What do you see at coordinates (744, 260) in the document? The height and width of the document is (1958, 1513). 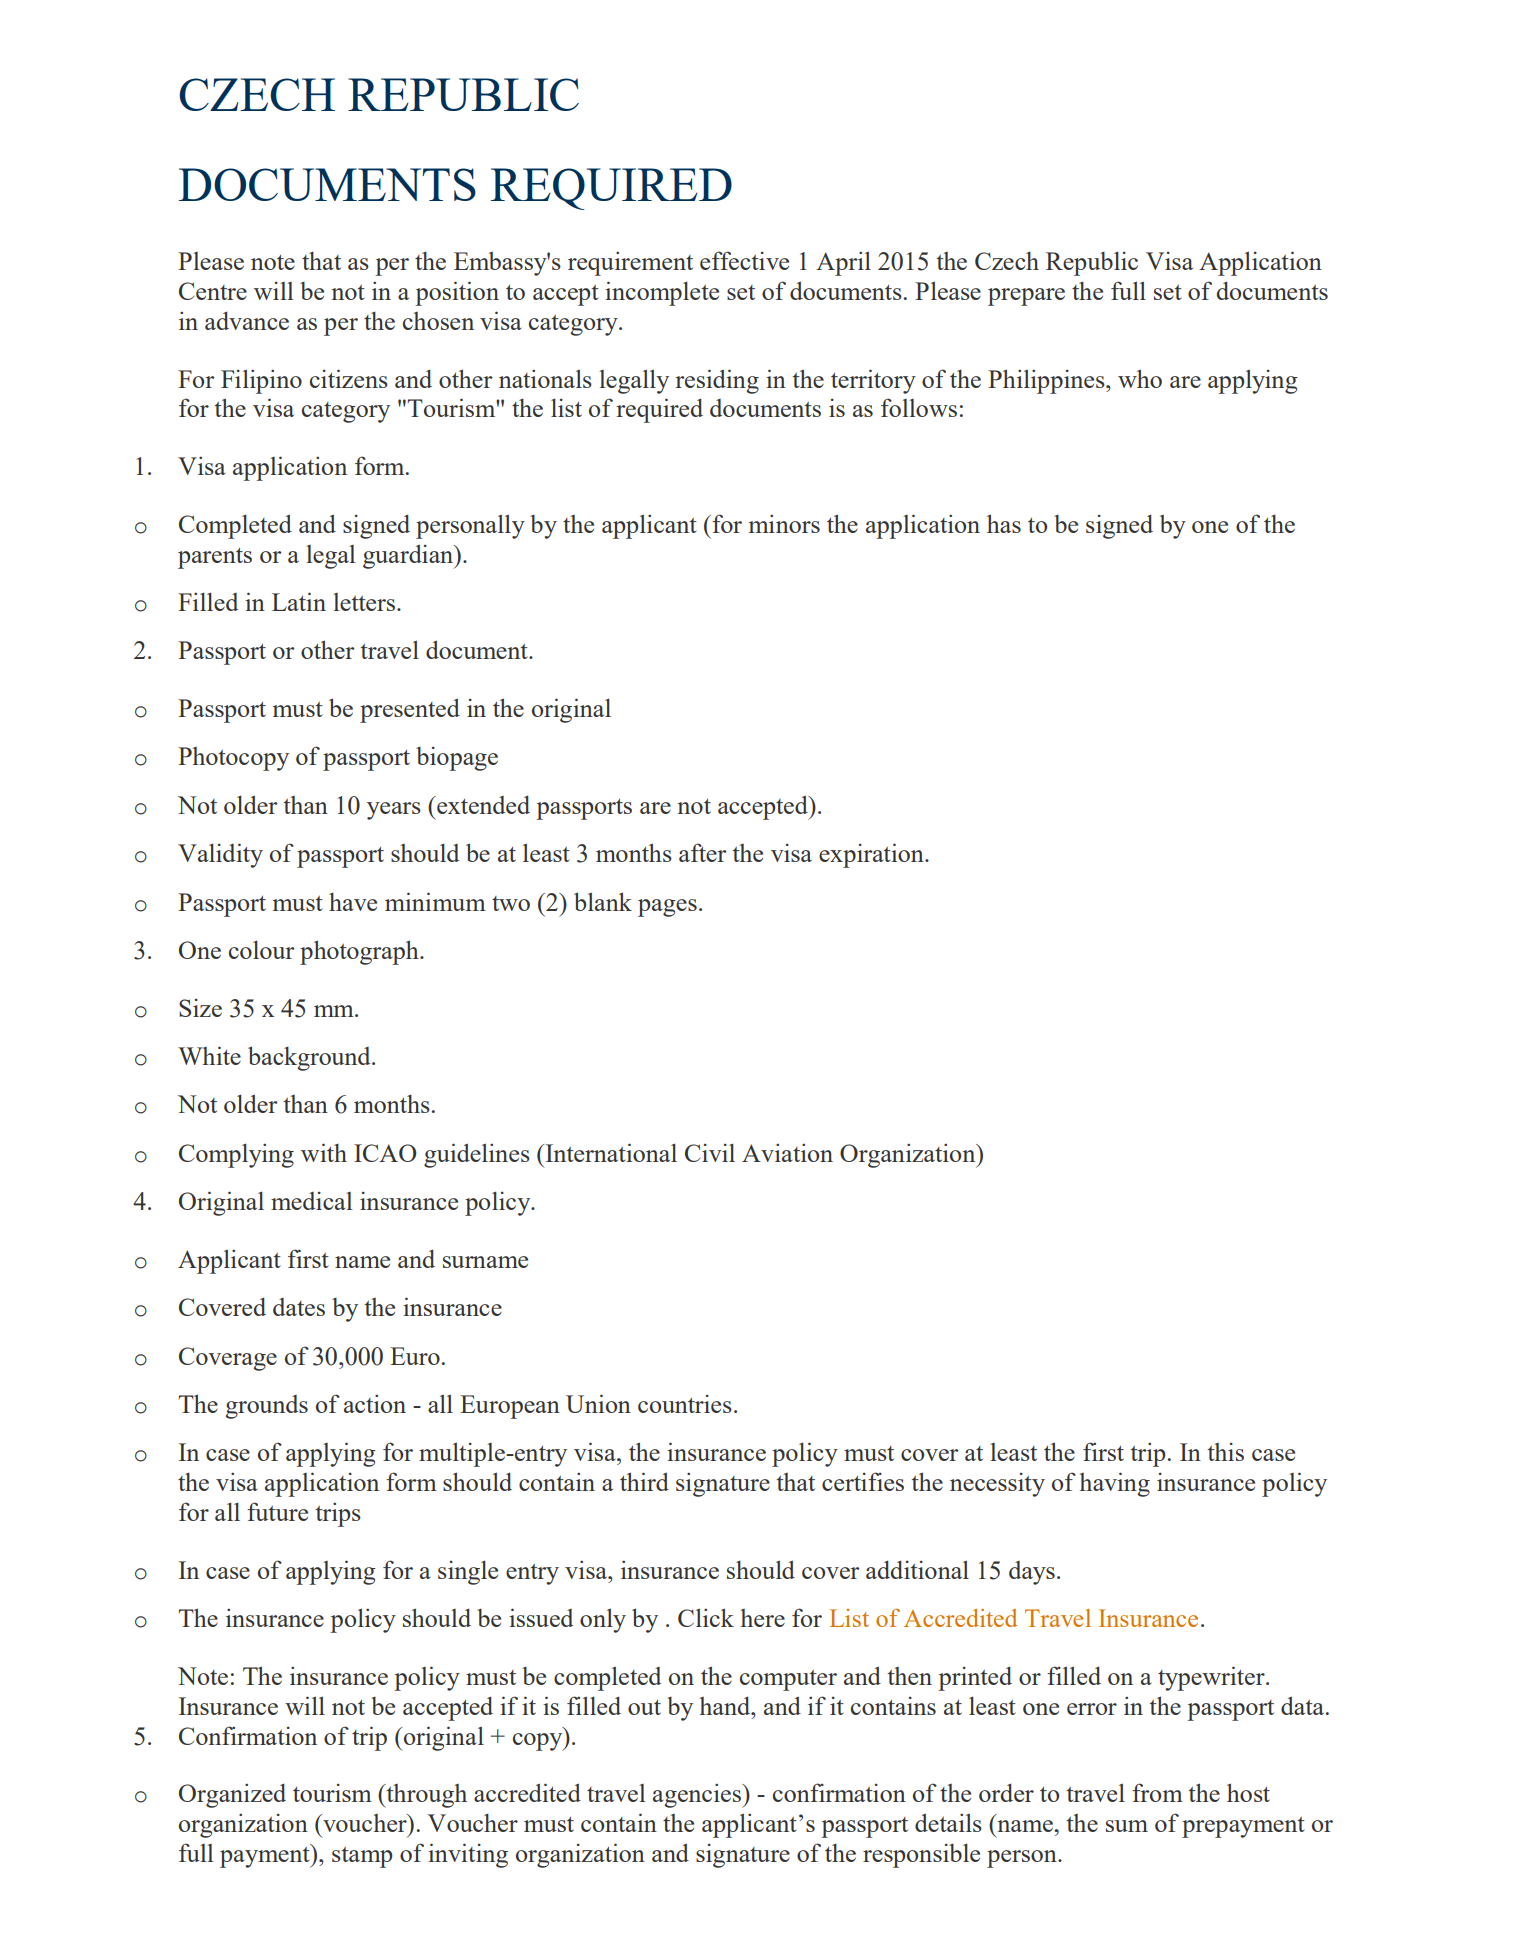 I see `effective` at bounding box center [744, 260].
